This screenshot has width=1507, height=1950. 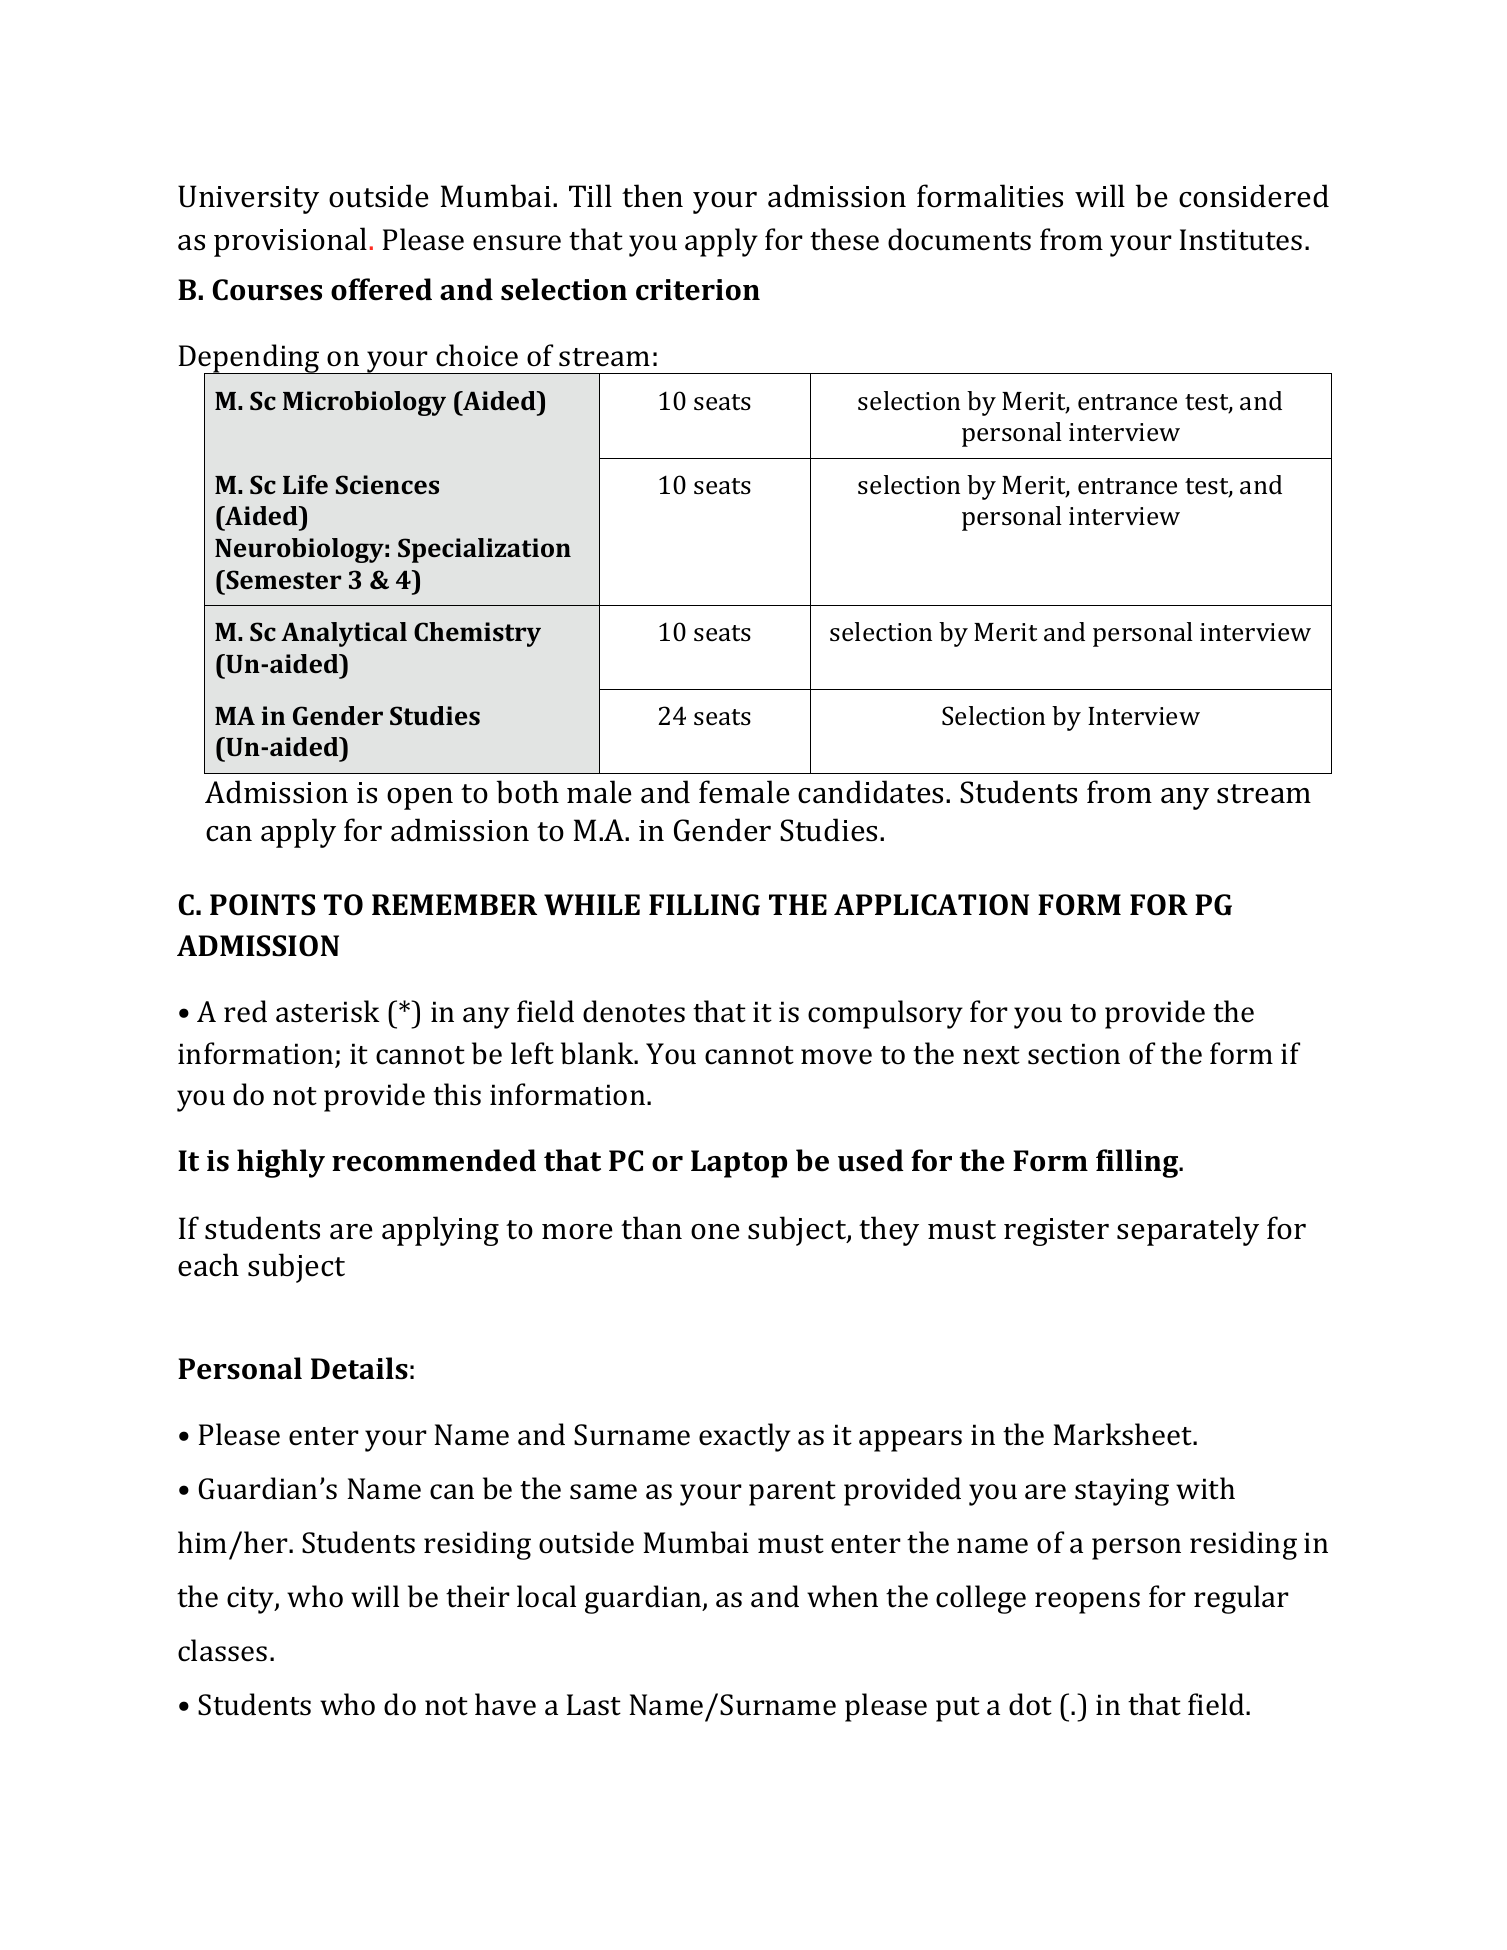 I want to click on highly, so click(x=281, y=1163).
